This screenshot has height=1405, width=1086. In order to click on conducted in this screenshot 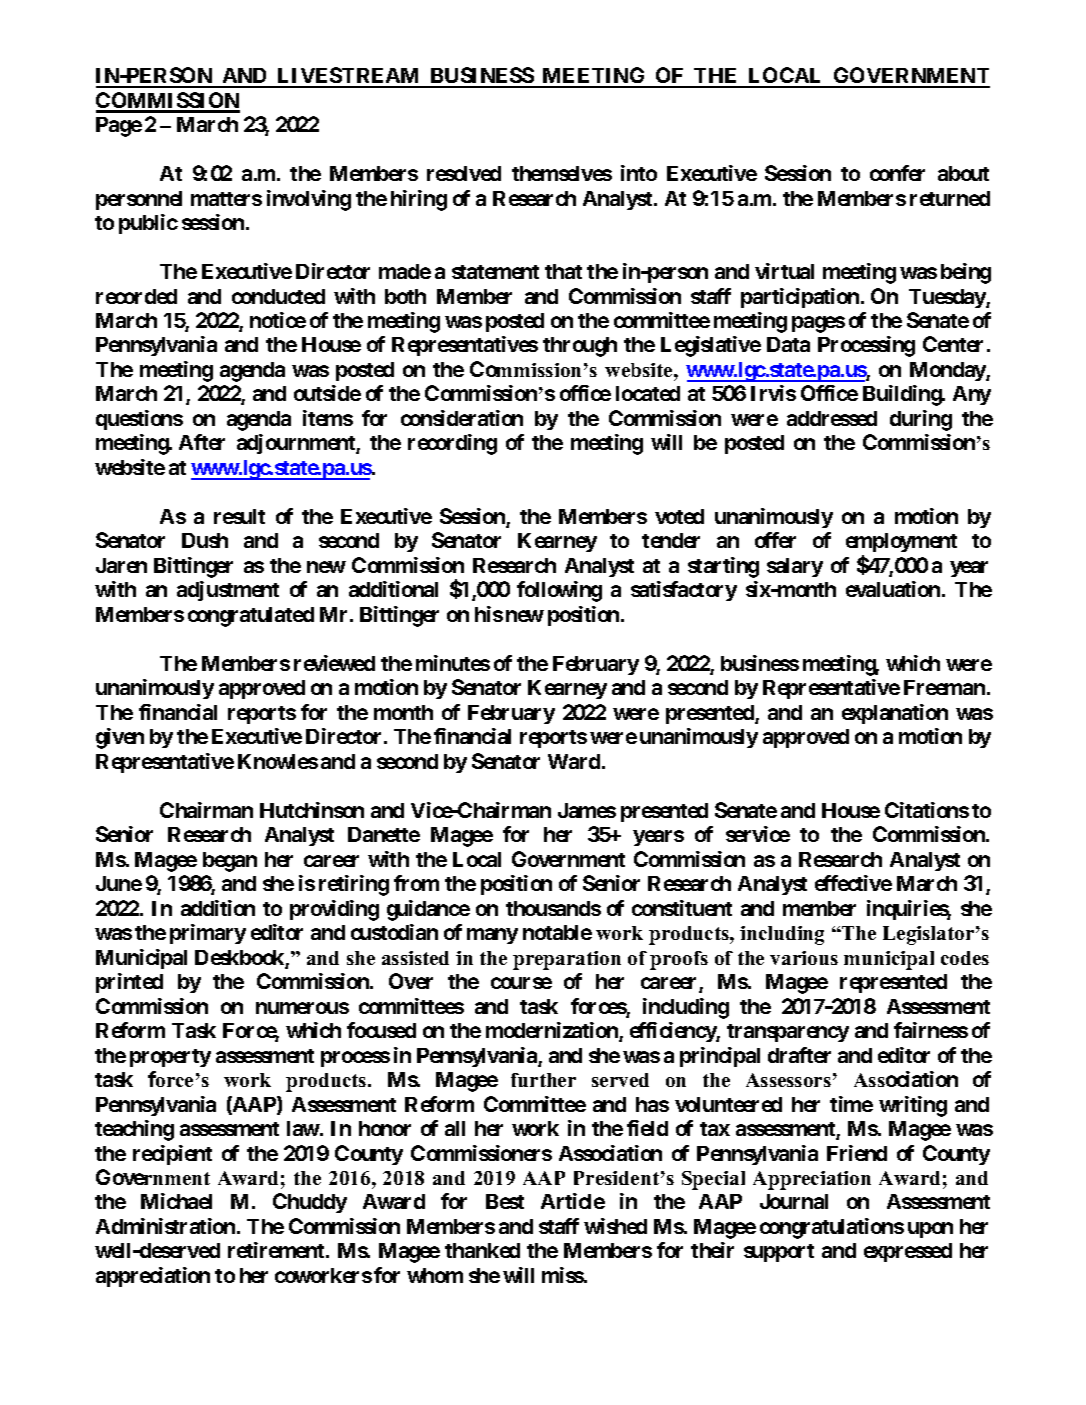, I will do `click(278, 296)`.
